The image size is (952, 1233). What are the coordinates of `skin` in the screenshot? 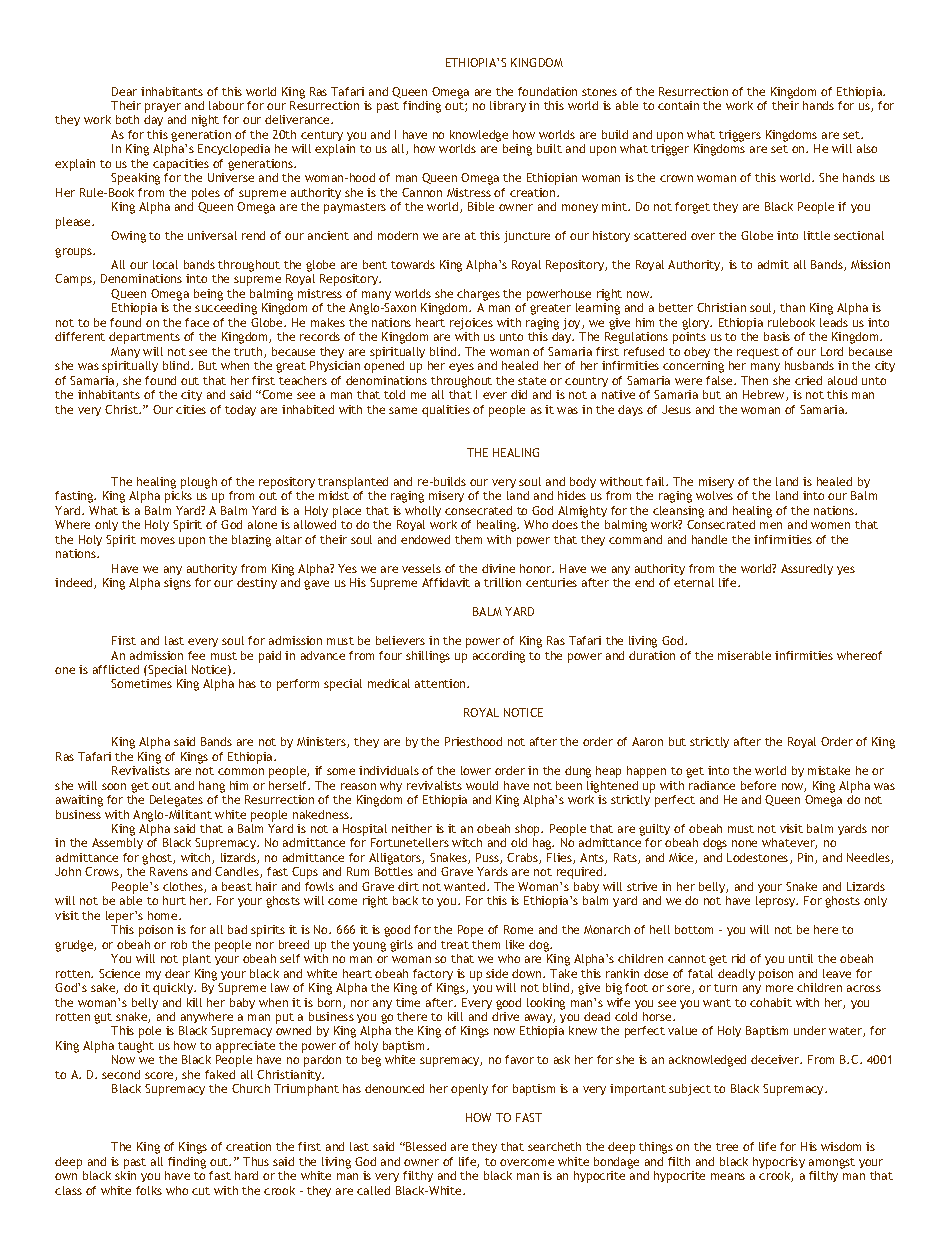 It's located at (125, 1175).
